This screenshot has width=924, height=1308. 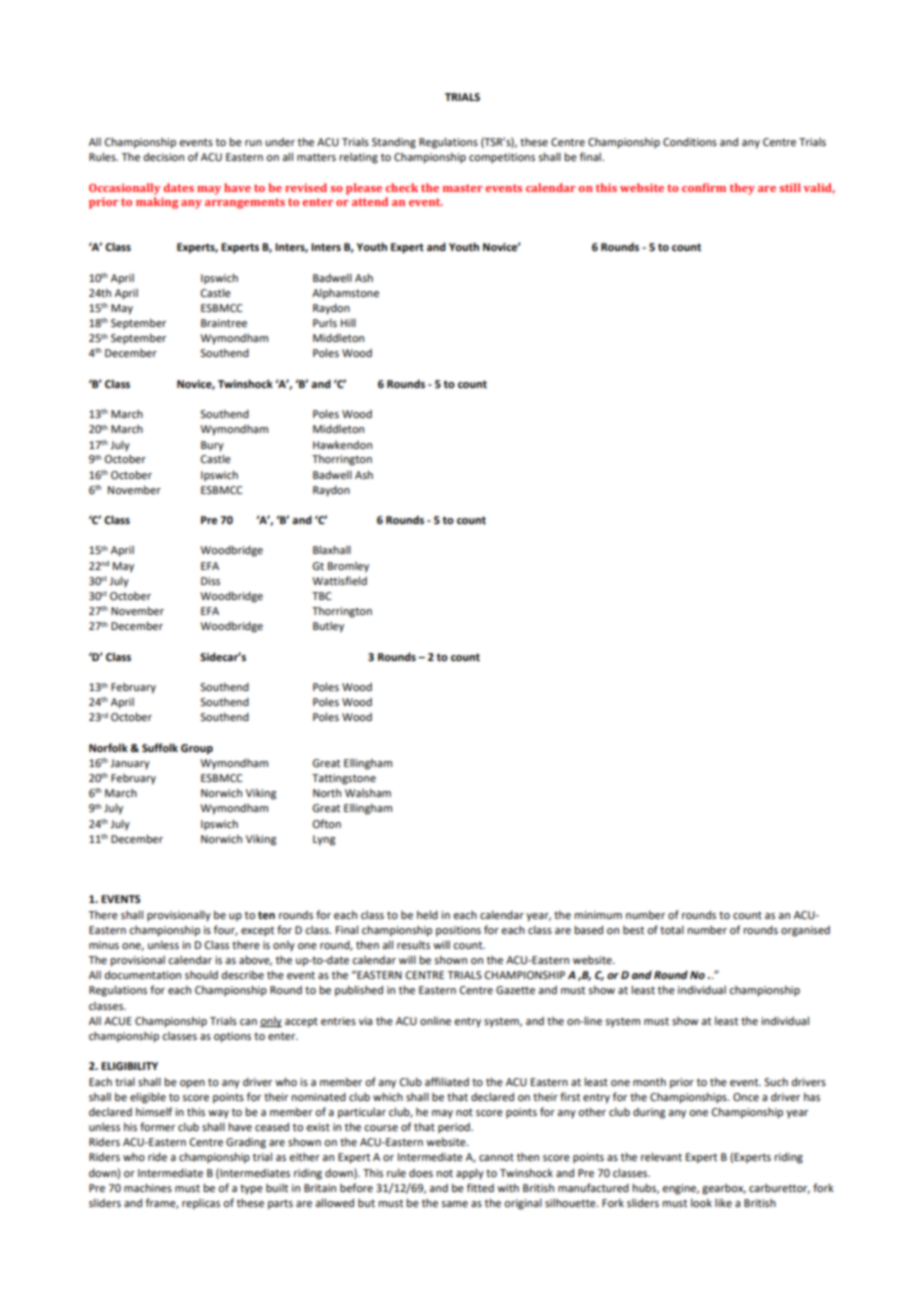 I want to click on replicas, so click(x=201, y=1204).
